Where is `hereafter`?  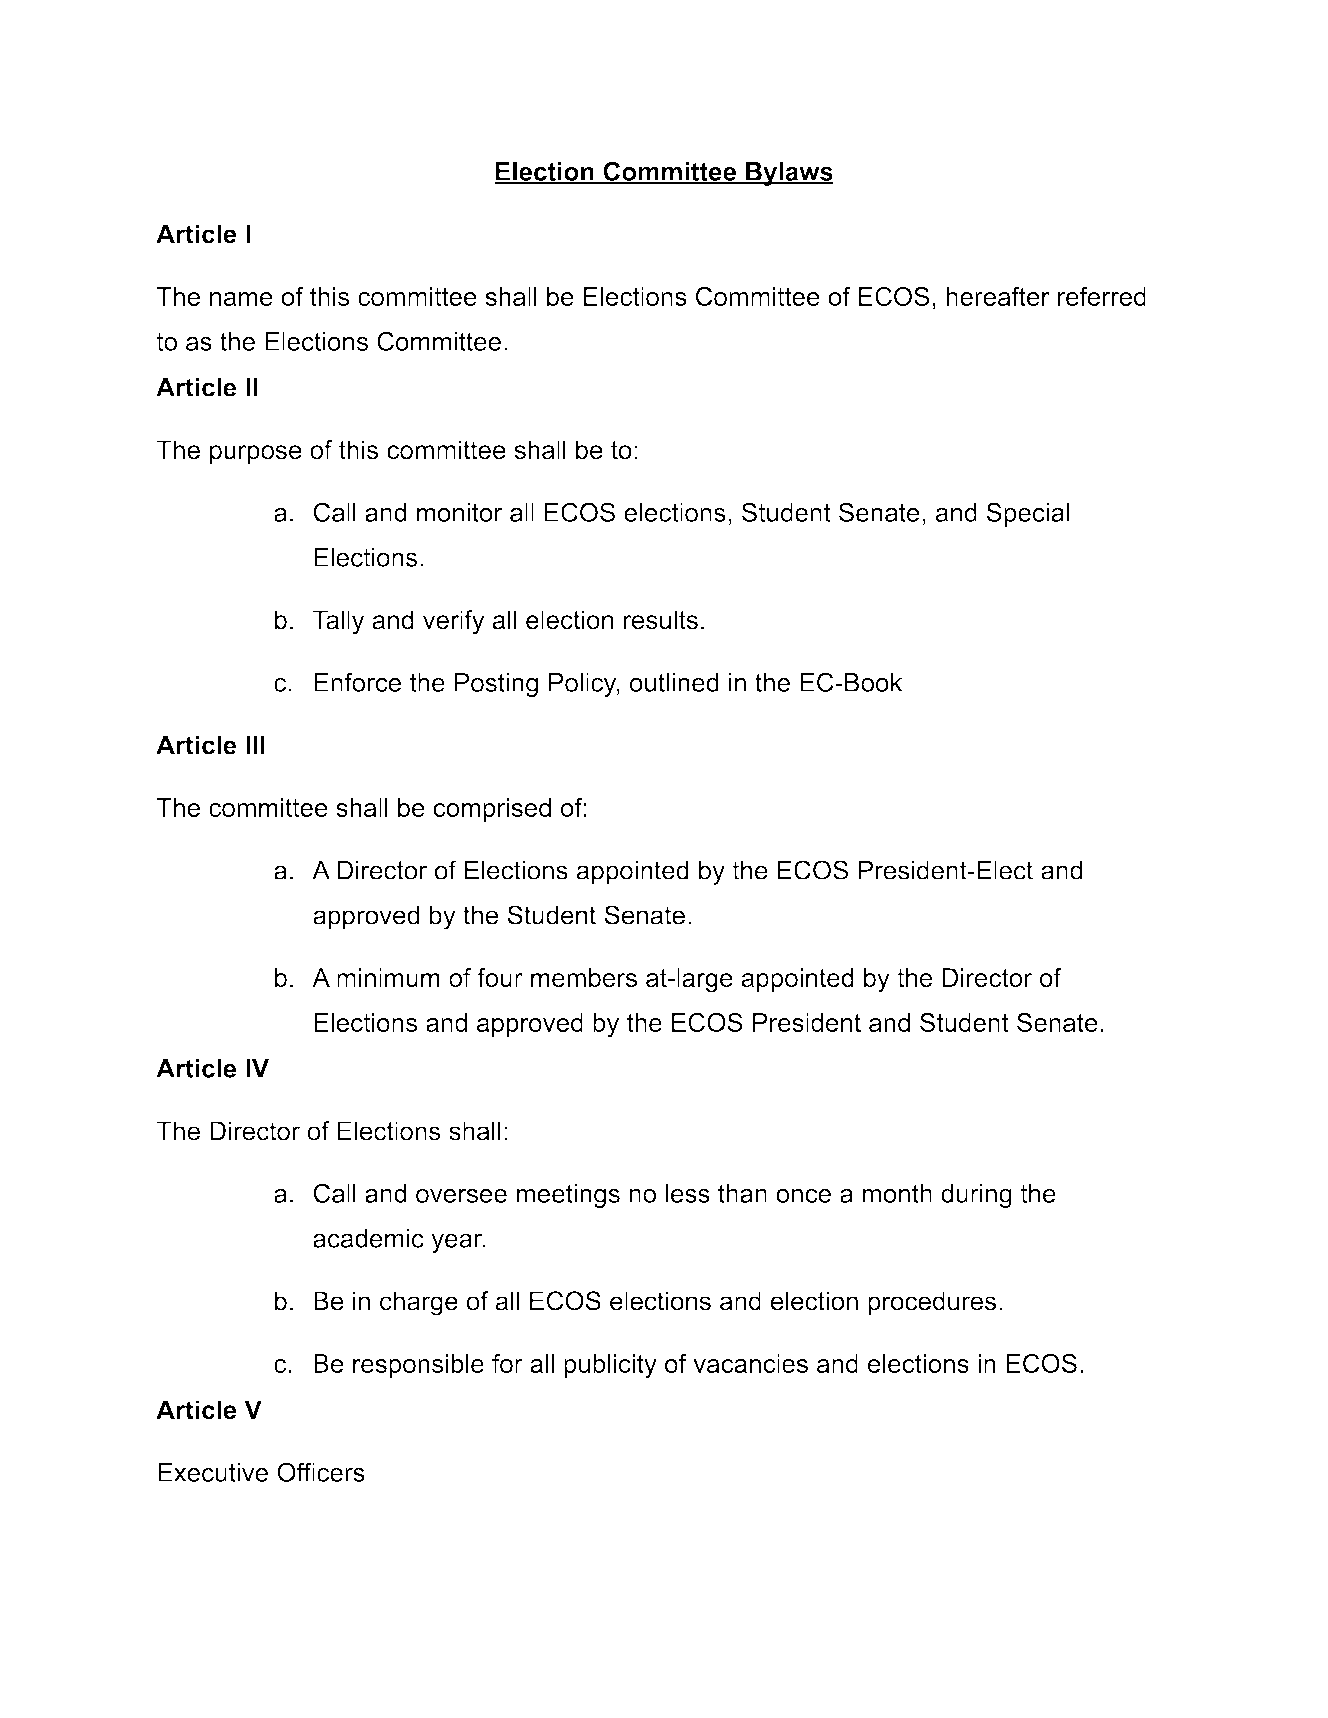
hereafter is located at coordinates (998, 296).
